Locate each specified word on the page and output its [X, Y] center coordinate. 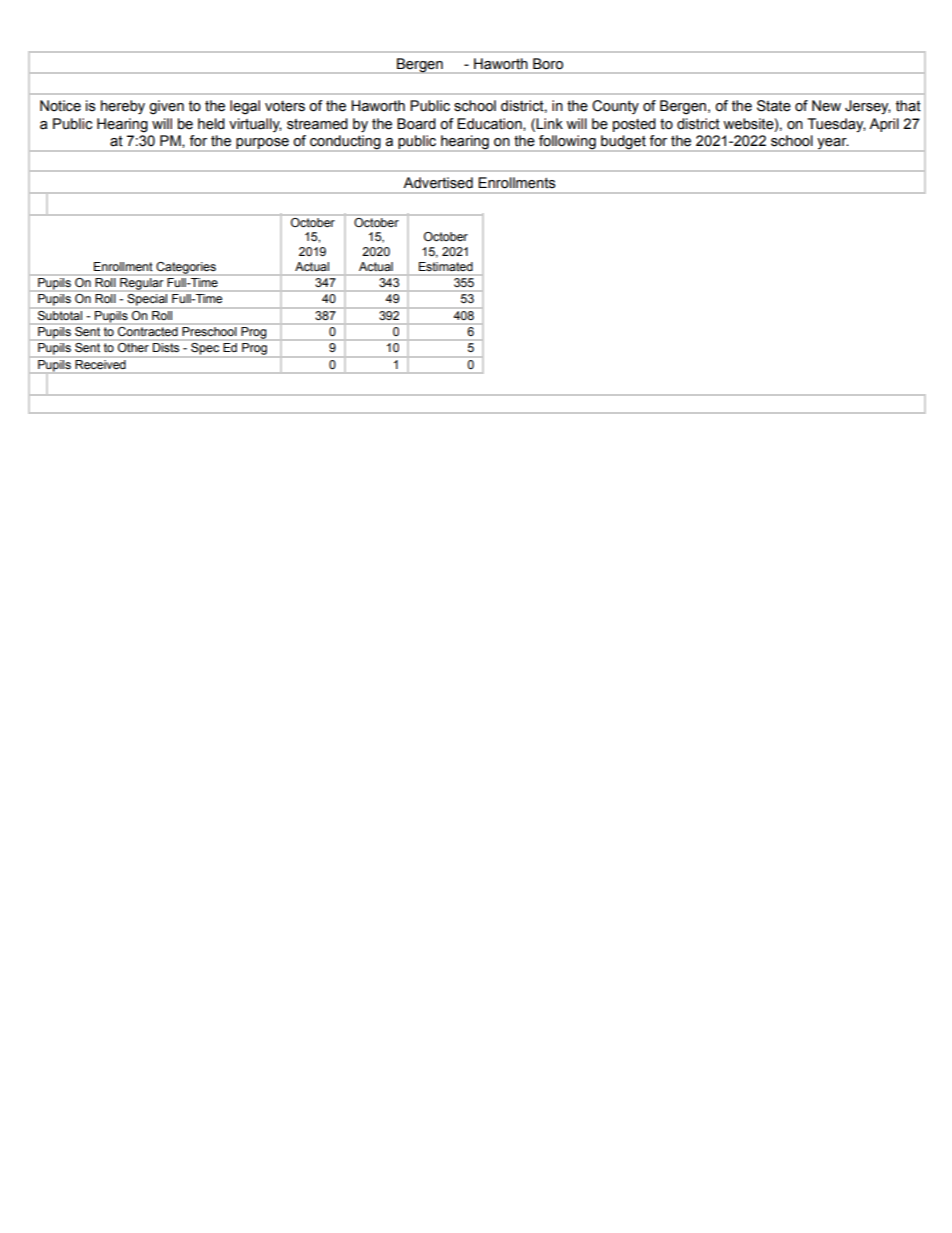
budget [623, 143]
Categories [186, 269]
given [166, 107]
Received [100, 364]
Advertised [438, 183]
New [826, 106]
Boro [548, 63]
